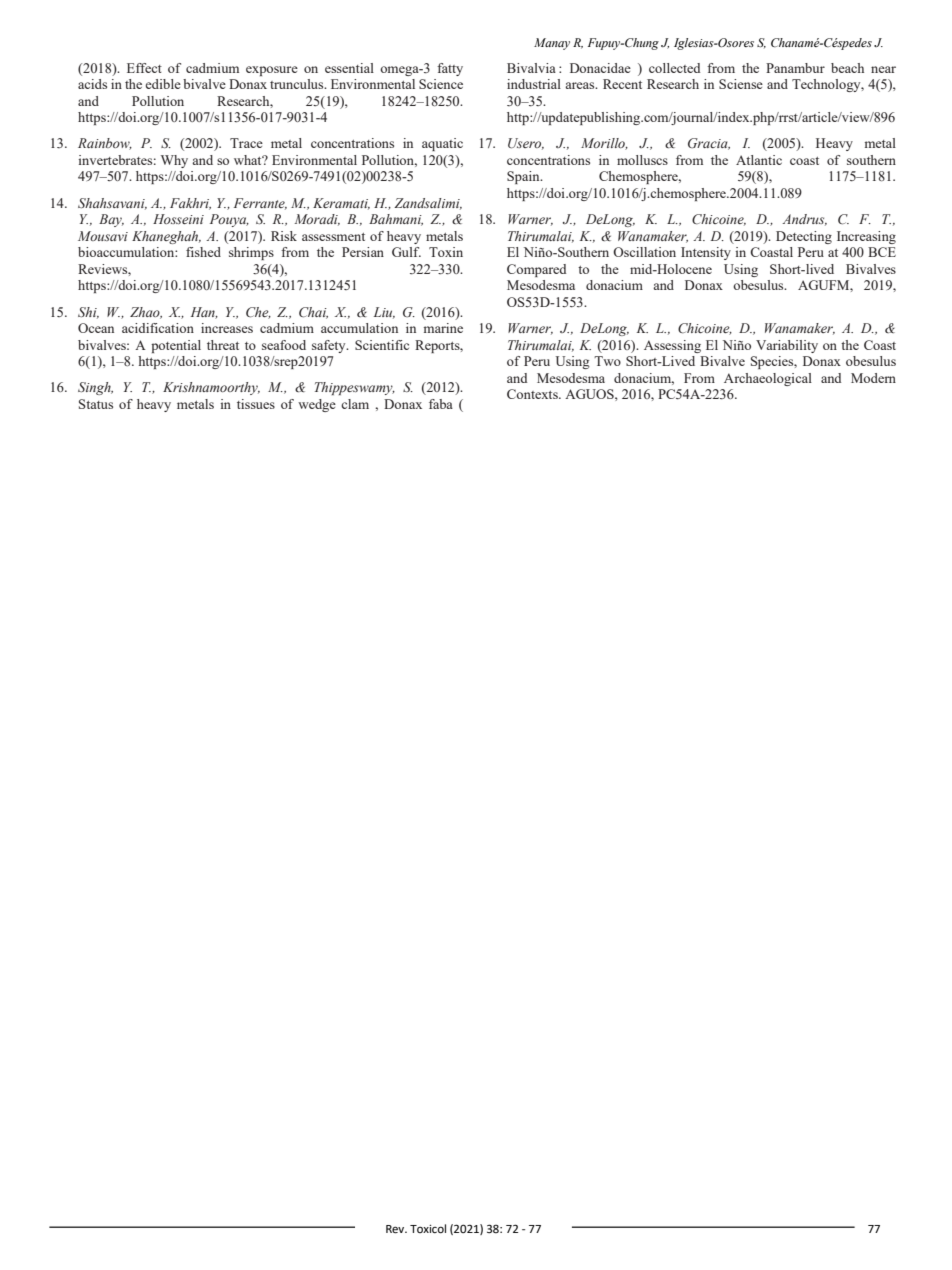  What do you see at coordinates (256, 404) in the image?
I see `tissues` at bounding box center [256, 404].
